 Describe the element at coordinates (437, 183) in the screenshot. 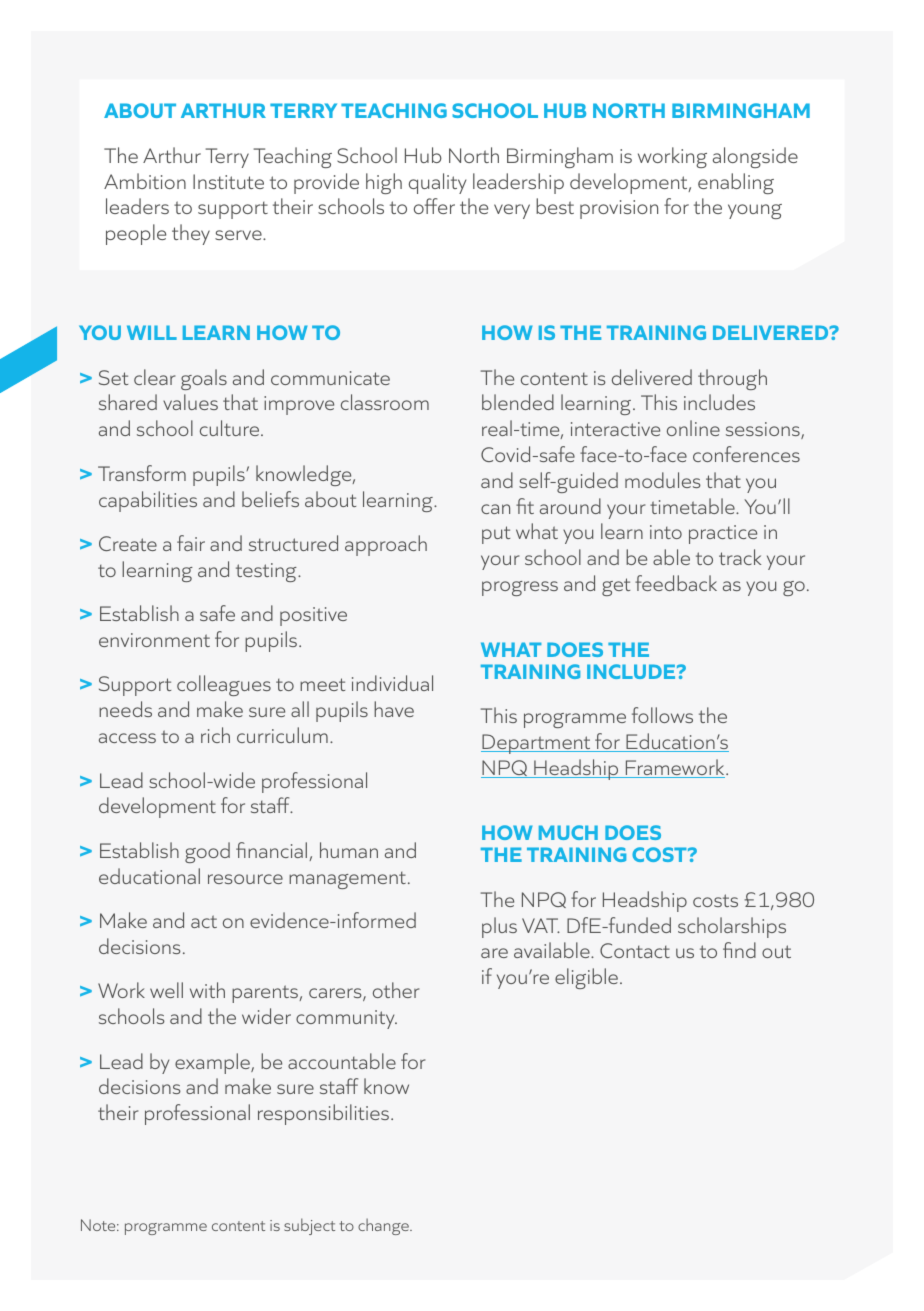

I see `quality` at that location.
